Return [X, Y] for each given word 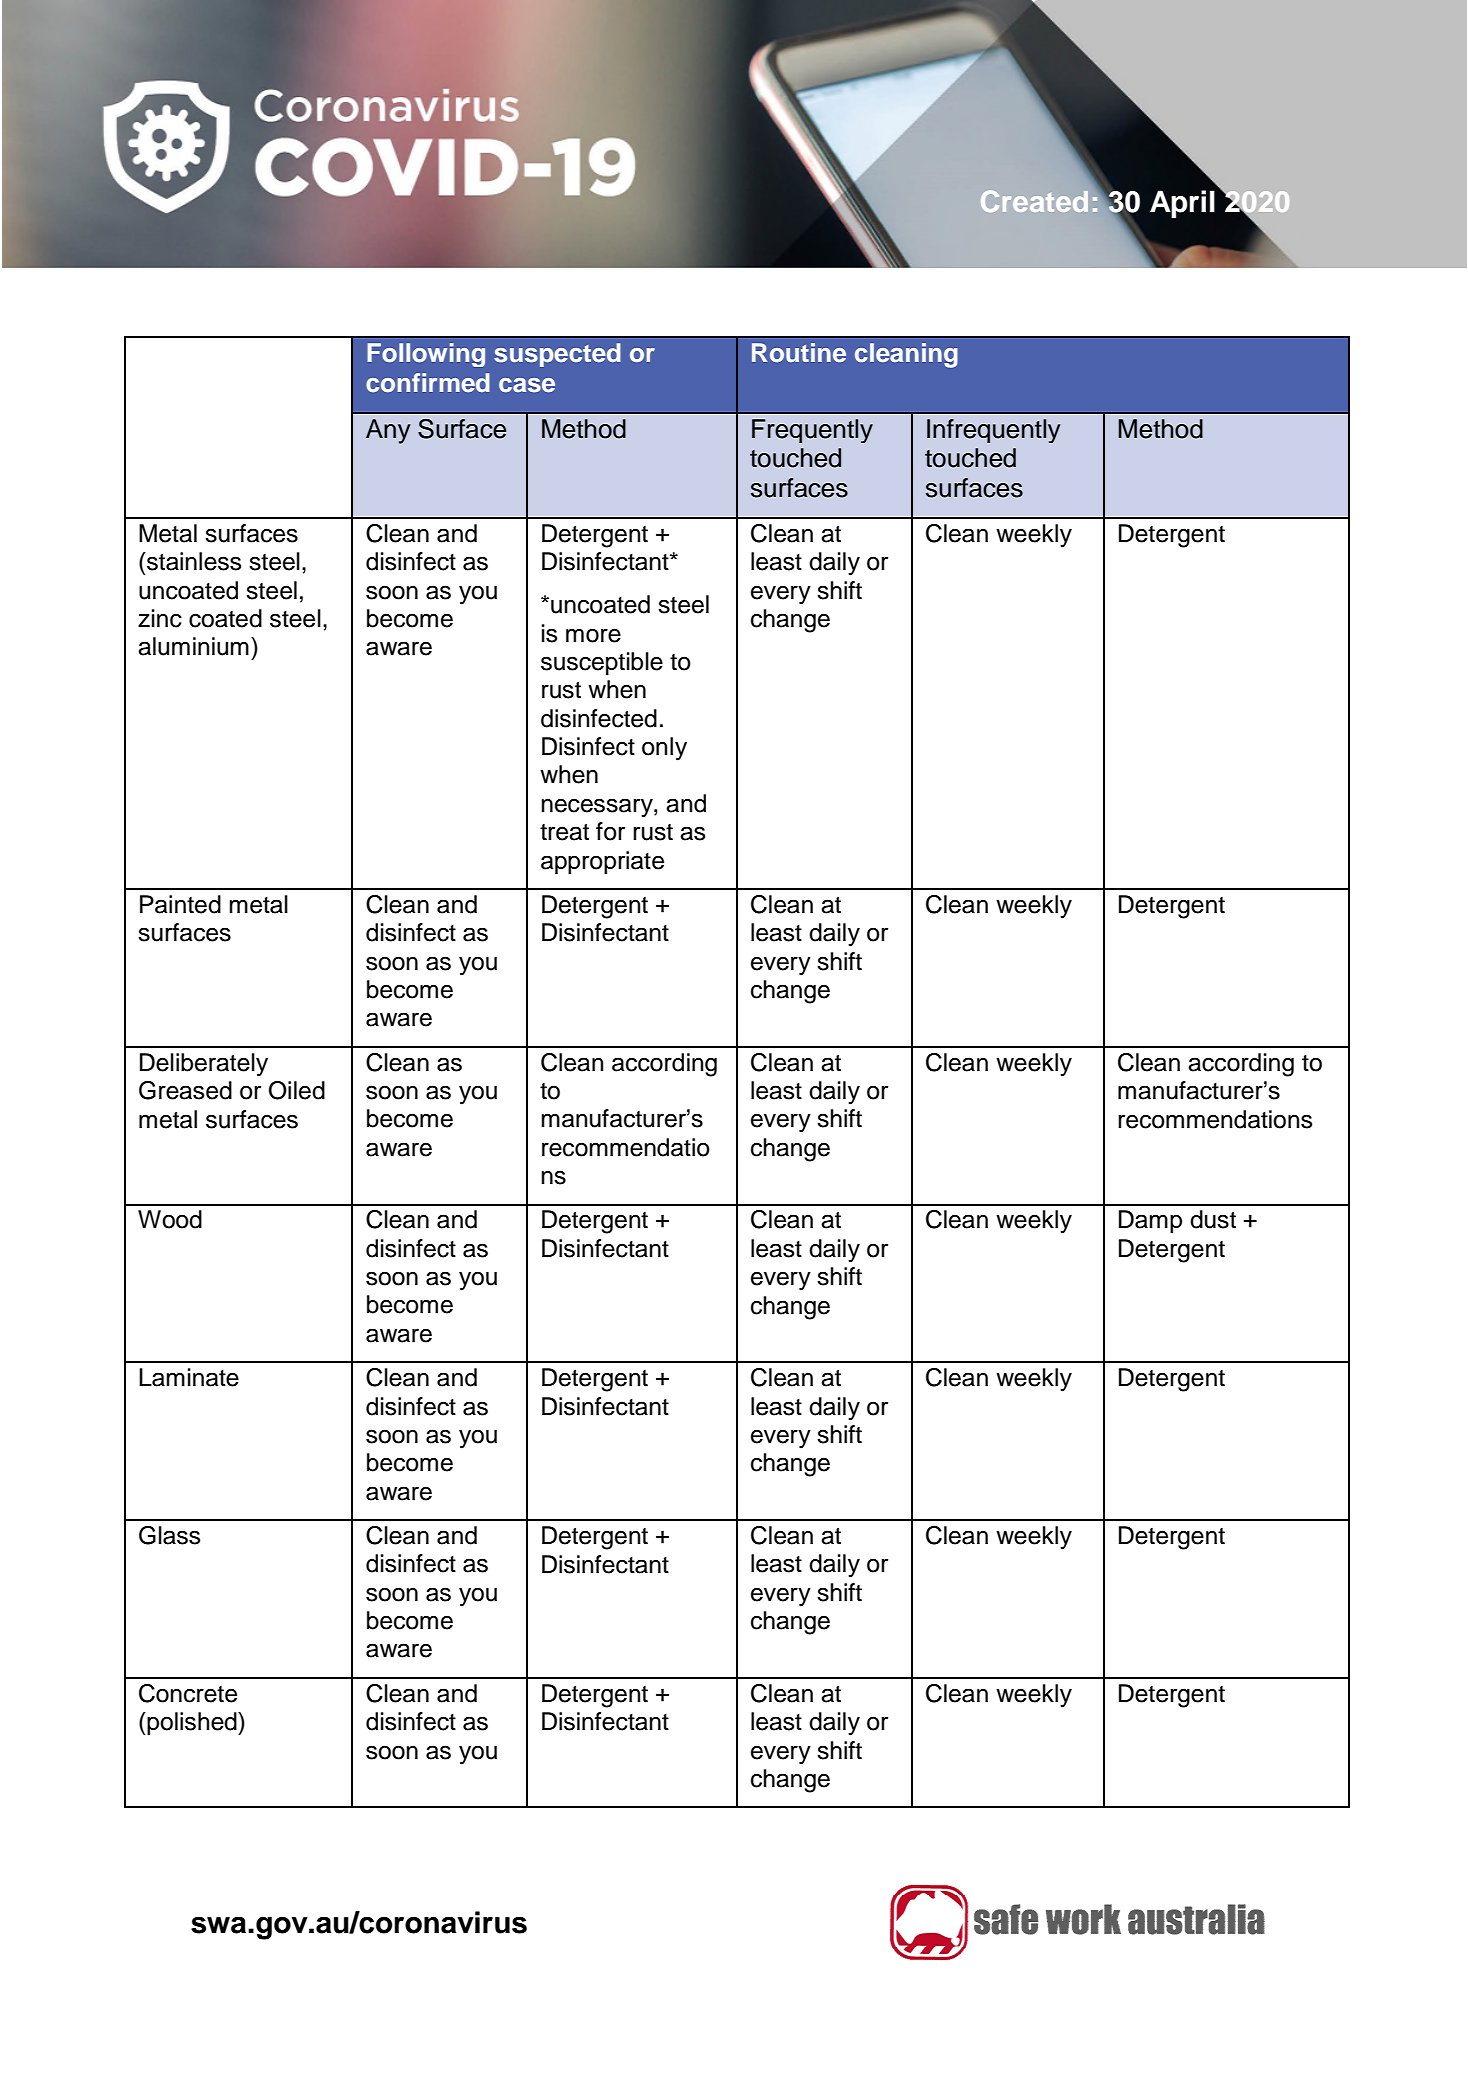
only [664, 749]
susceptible [602, 663]
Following [426, 355]
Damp [1150, 1221]
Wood [170, 1219]
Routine [799, 353]
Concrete [188, 1693]
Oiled [297, 1090]
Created [1034, 201]
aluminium [193, 646]
